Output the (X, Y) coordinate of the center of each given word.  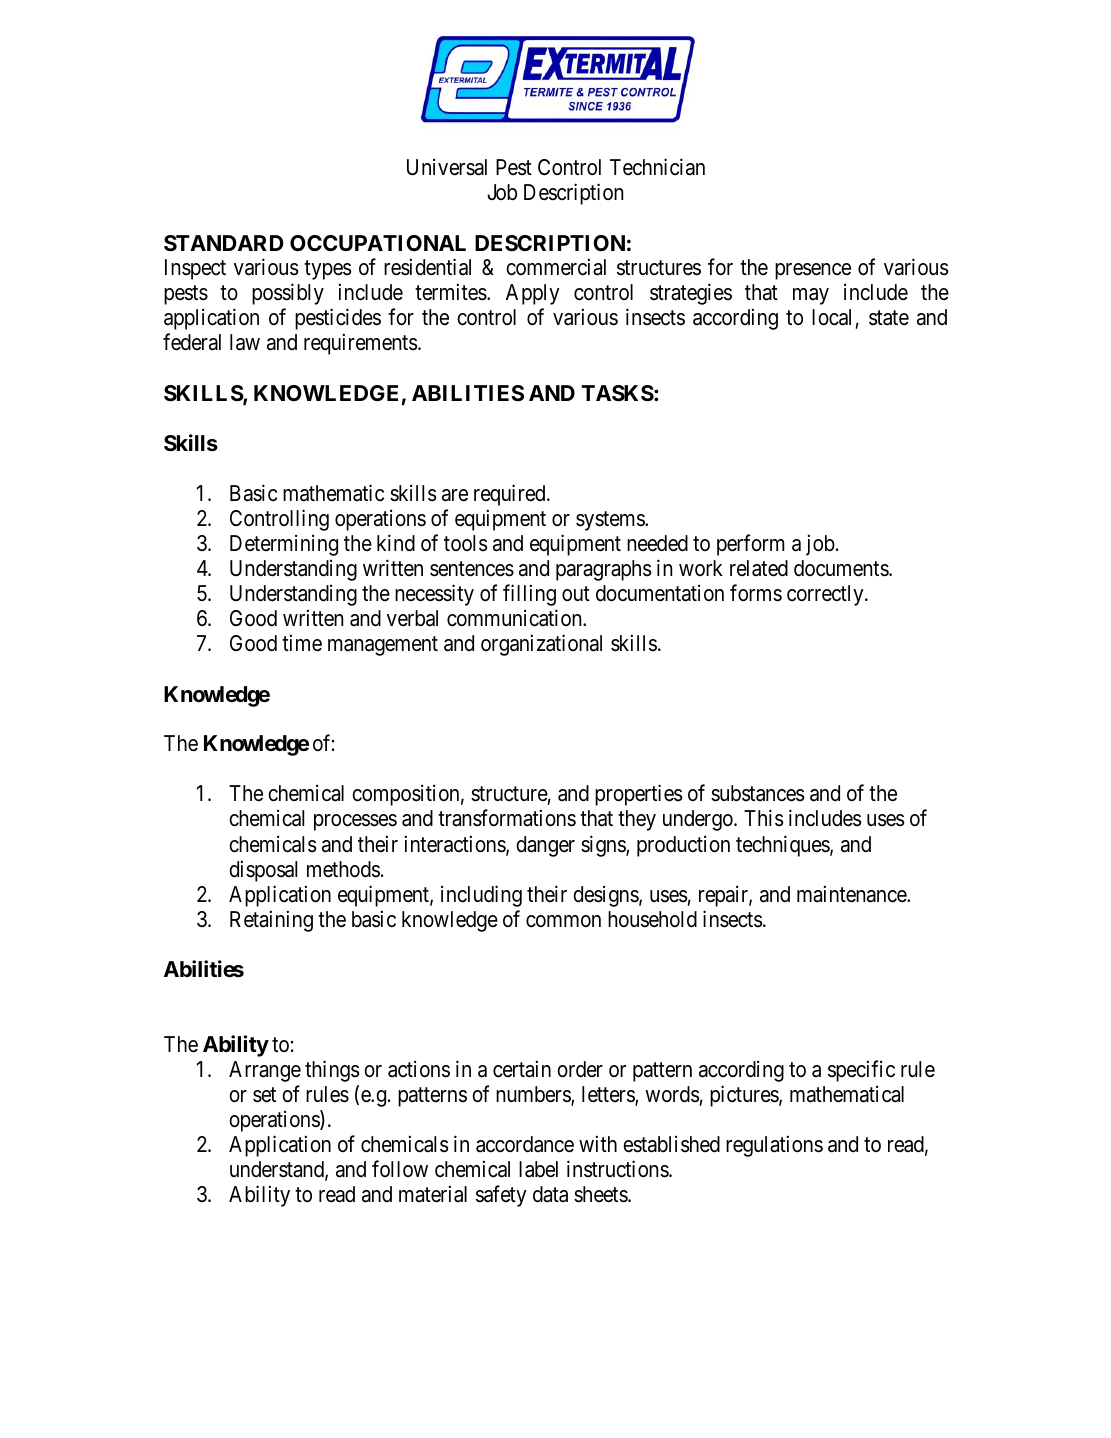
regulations (774, 1146)
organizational (541, 645)
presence (813, 271)
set (264, 1095)
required (511, 495)
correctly (826, 595)
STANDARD (224, 243)
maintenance (852, 894)
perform (751, 545)
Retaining (271, 921)
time (302, 643)
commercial (556, 267)
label (538, 1169)
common (563, 921)
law (245, 342)
